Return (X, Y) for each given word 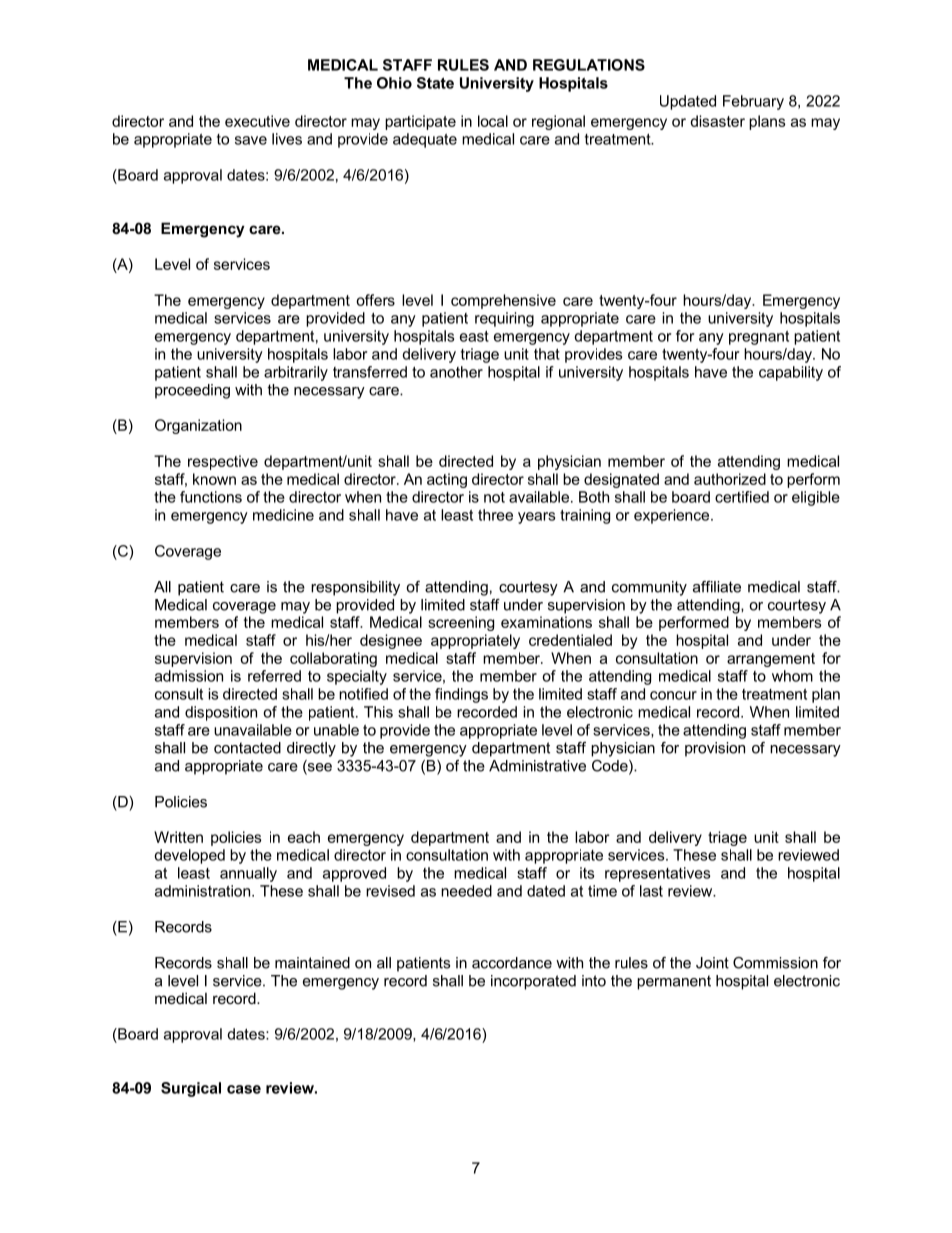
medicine (283, 515)
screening (461, 623)
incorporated (533, 982)
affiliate (717, 587)
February (753, 102)
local (493, 121)
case (244, 1089)
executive (257, 121)
